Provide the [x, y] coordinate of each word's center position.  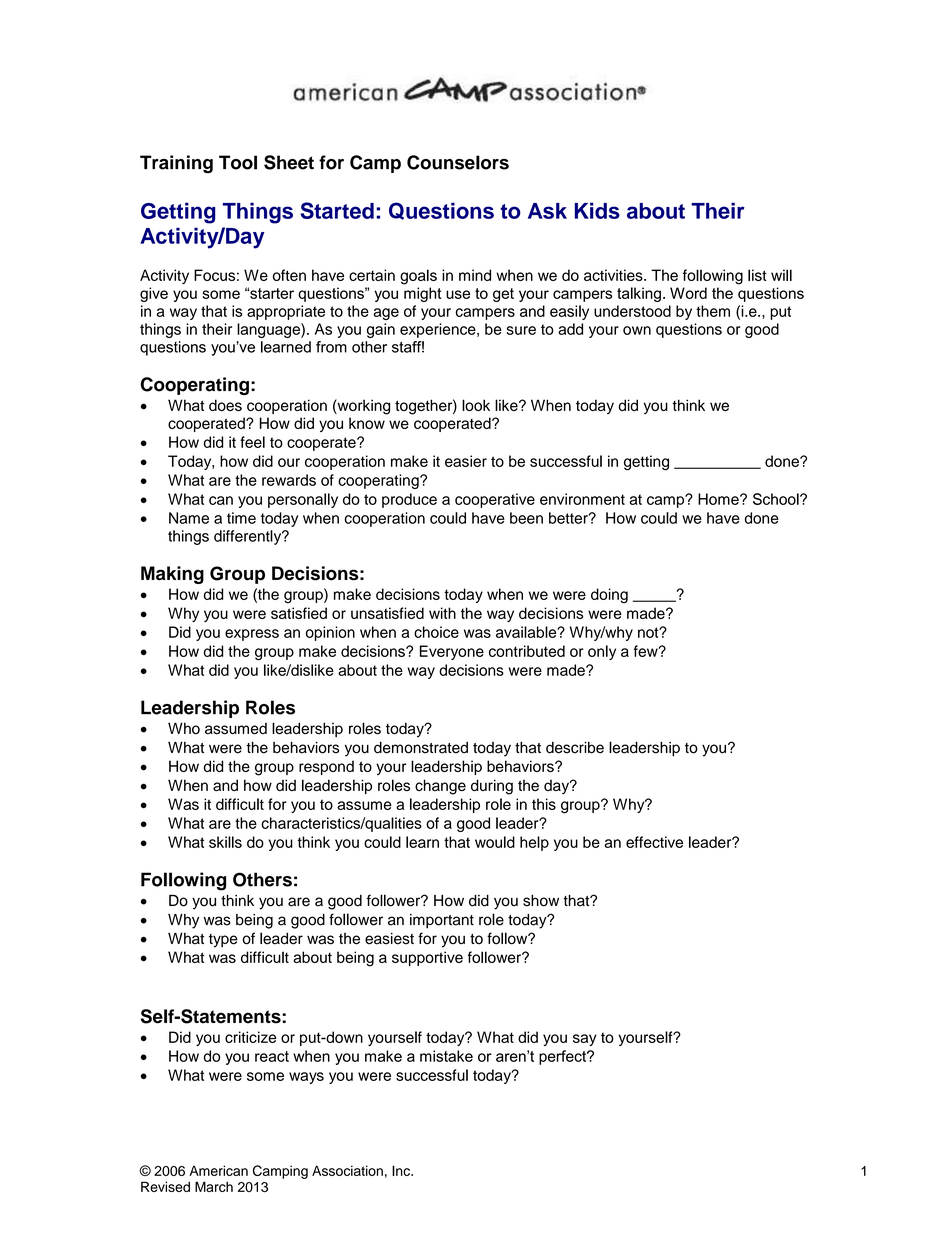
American [218, 1170]
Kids [597, 210]
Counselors [458, 162]
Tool [238, 162]
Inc [402, 1170]
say [585, 1040]
